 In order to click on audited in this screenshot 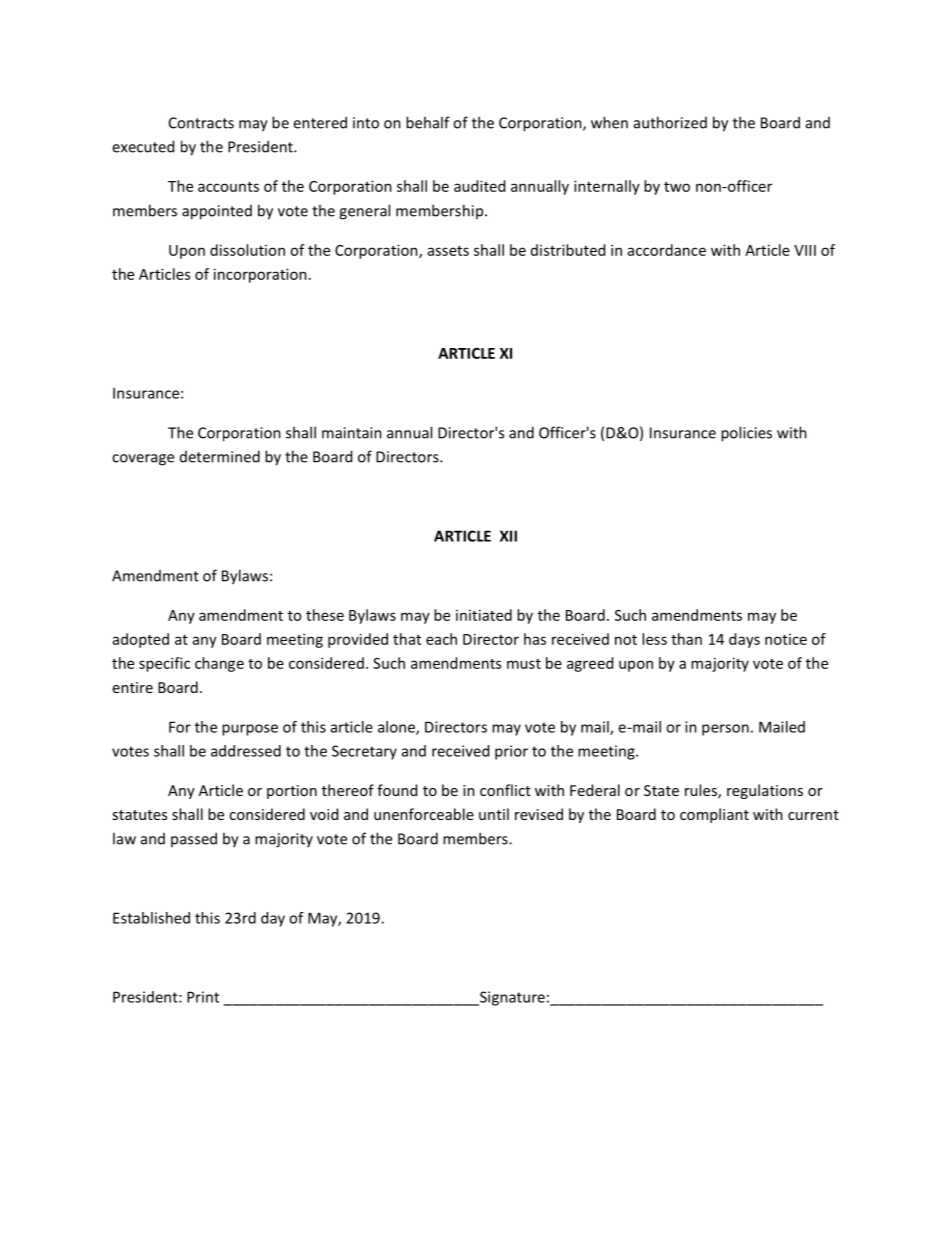, I will do `click(479, 186)`.
